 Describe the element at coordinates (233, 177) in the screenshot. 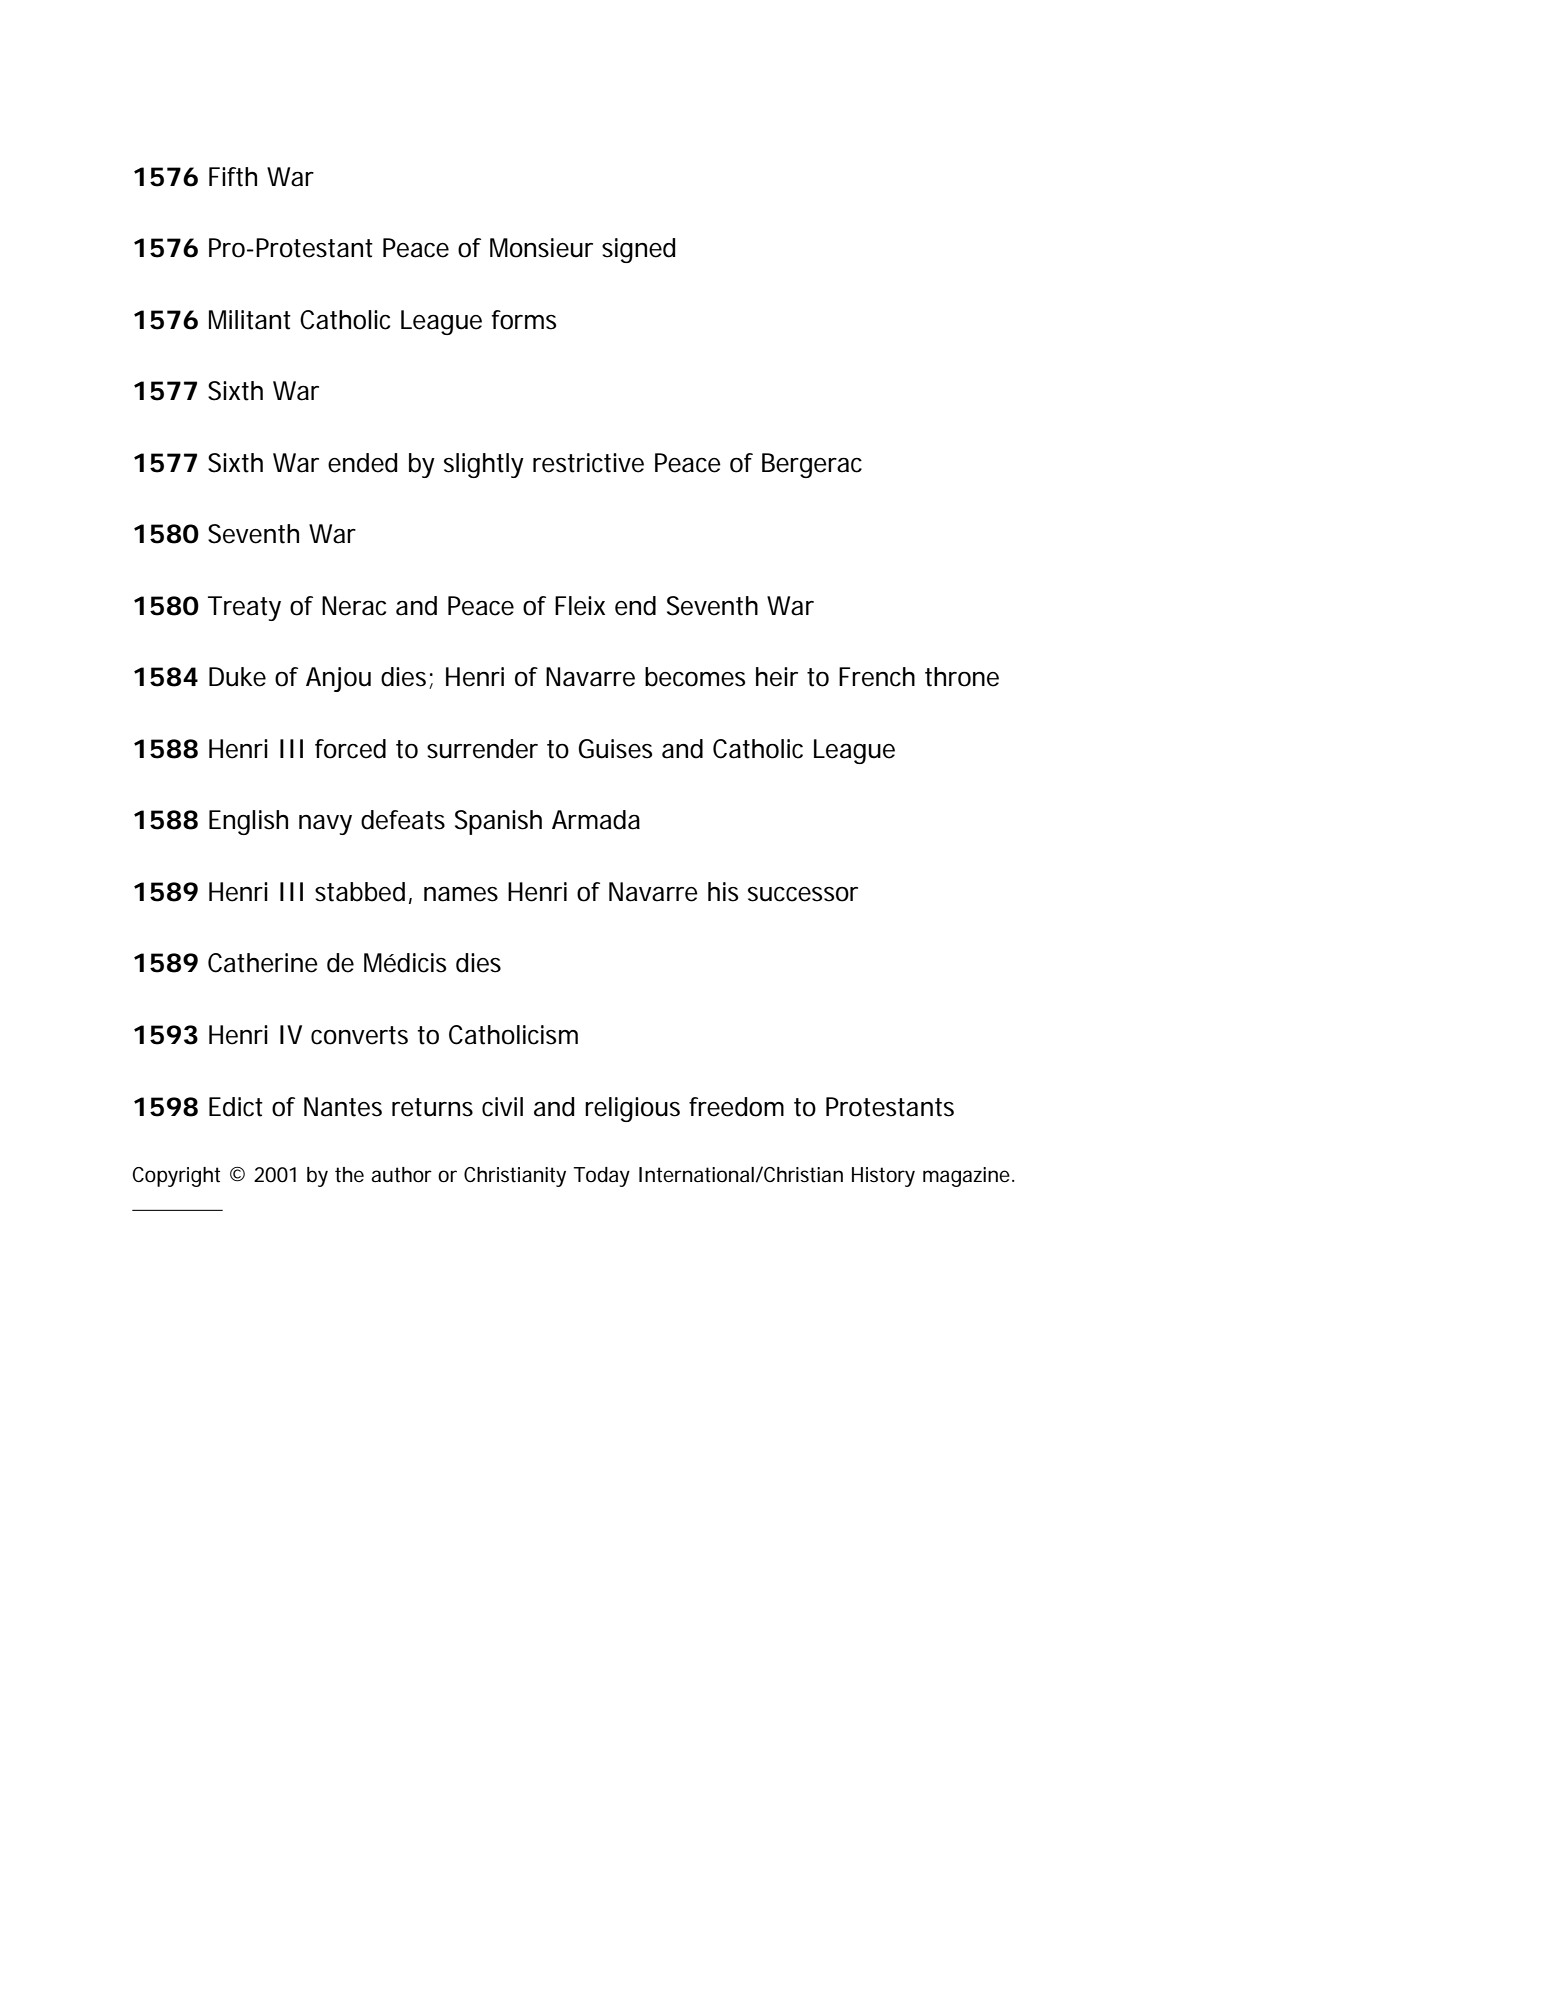

I see `Fifth` at that location.
